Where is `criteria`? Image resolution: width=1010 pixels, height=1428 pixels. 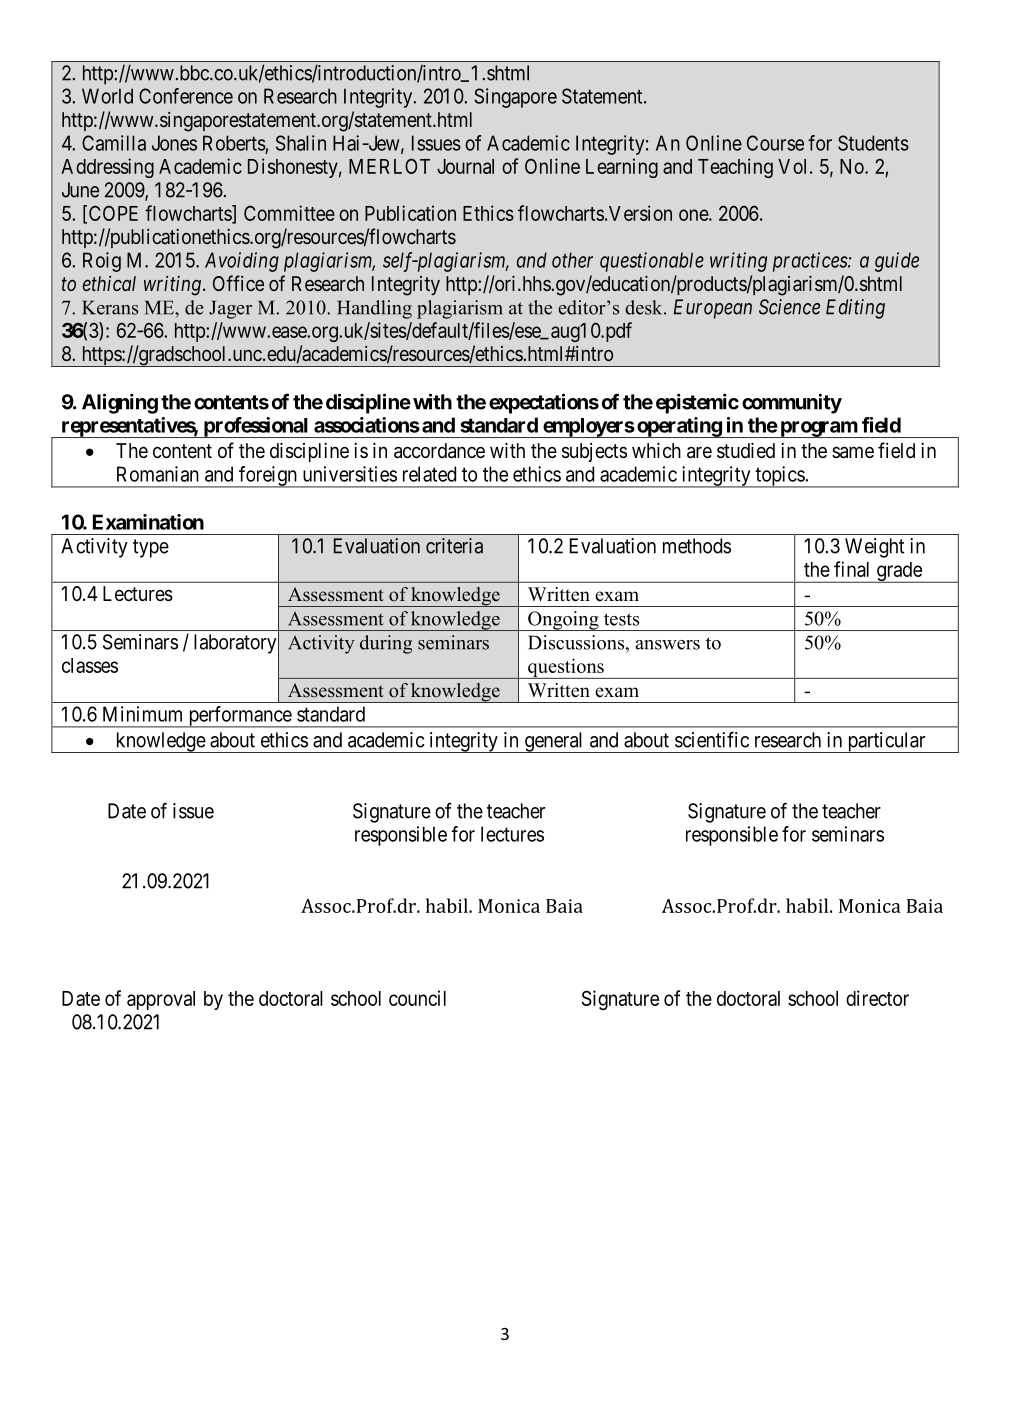 criteria is located at coordinates (454, 546).
